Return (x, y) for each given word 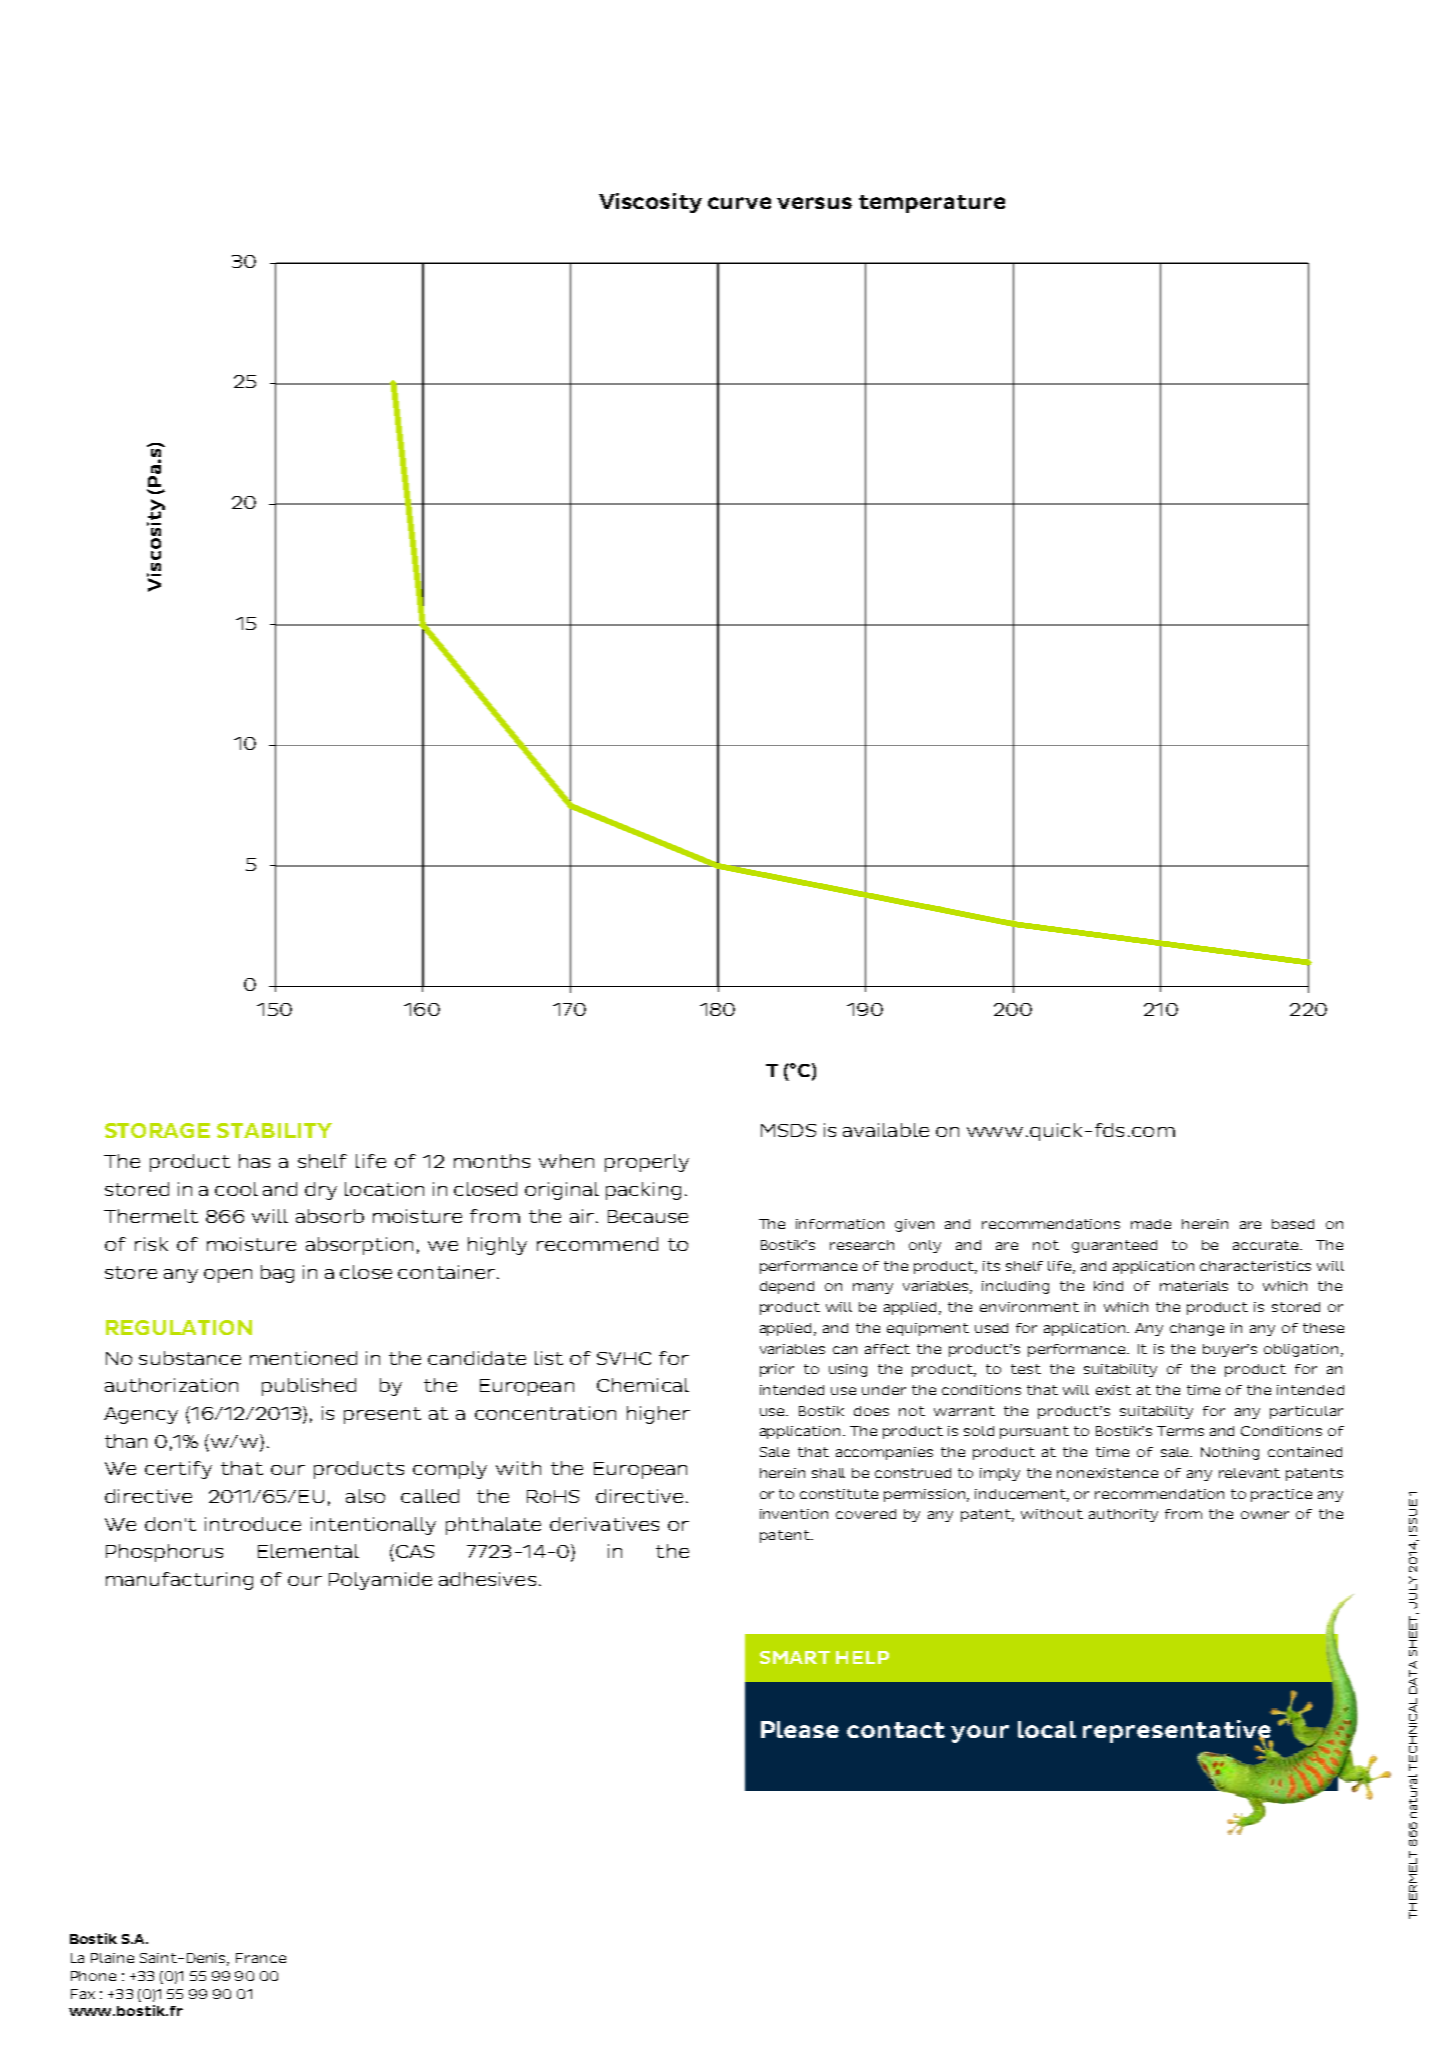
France (261, 1958)
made (1151, 1224)
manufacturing (179, 1581)
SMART (795, 1657)
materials (1194, 1286)
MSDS (788, 1130)
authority (1123, 1515)
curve (739, 203)
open (228, 1276)
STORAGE (157, 1130)
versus (814, 203)
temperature (932, 204)
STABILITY (274, 1130)
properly (647, 1163)
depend (787, 1287)
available (886, 1130)
